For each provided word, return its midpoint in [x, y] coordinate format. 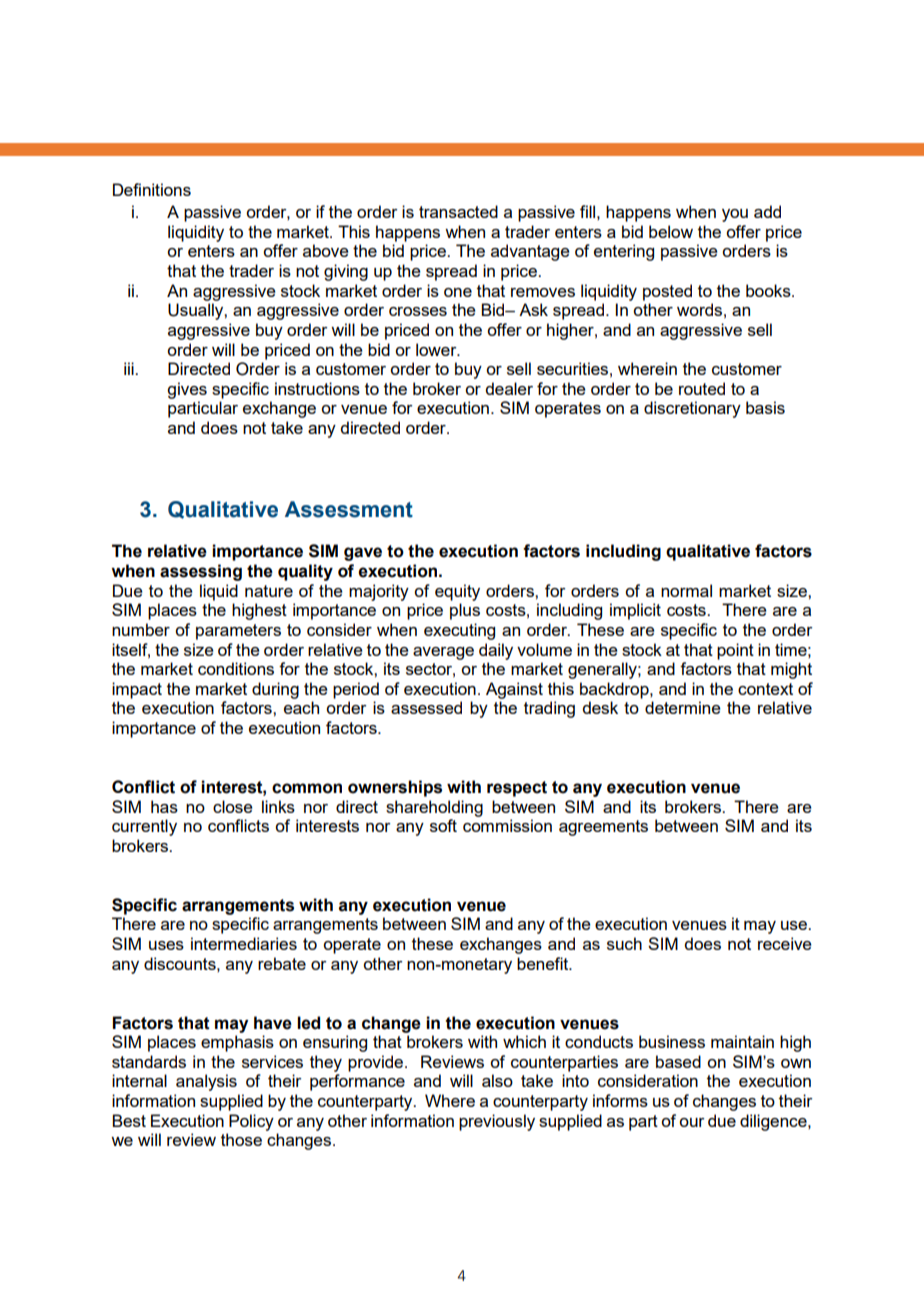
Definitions [152, 189]
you [735, 215]
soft [443, 825]
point [735, 651]
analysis [206, 1082]
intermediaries [244, 943]
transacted [458, 211]
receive [785, 943]
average [443, 653]
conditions [236, 668]
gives [187, 390]
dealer [509, 388]
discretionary [692, 409]
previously [497, 1122]
